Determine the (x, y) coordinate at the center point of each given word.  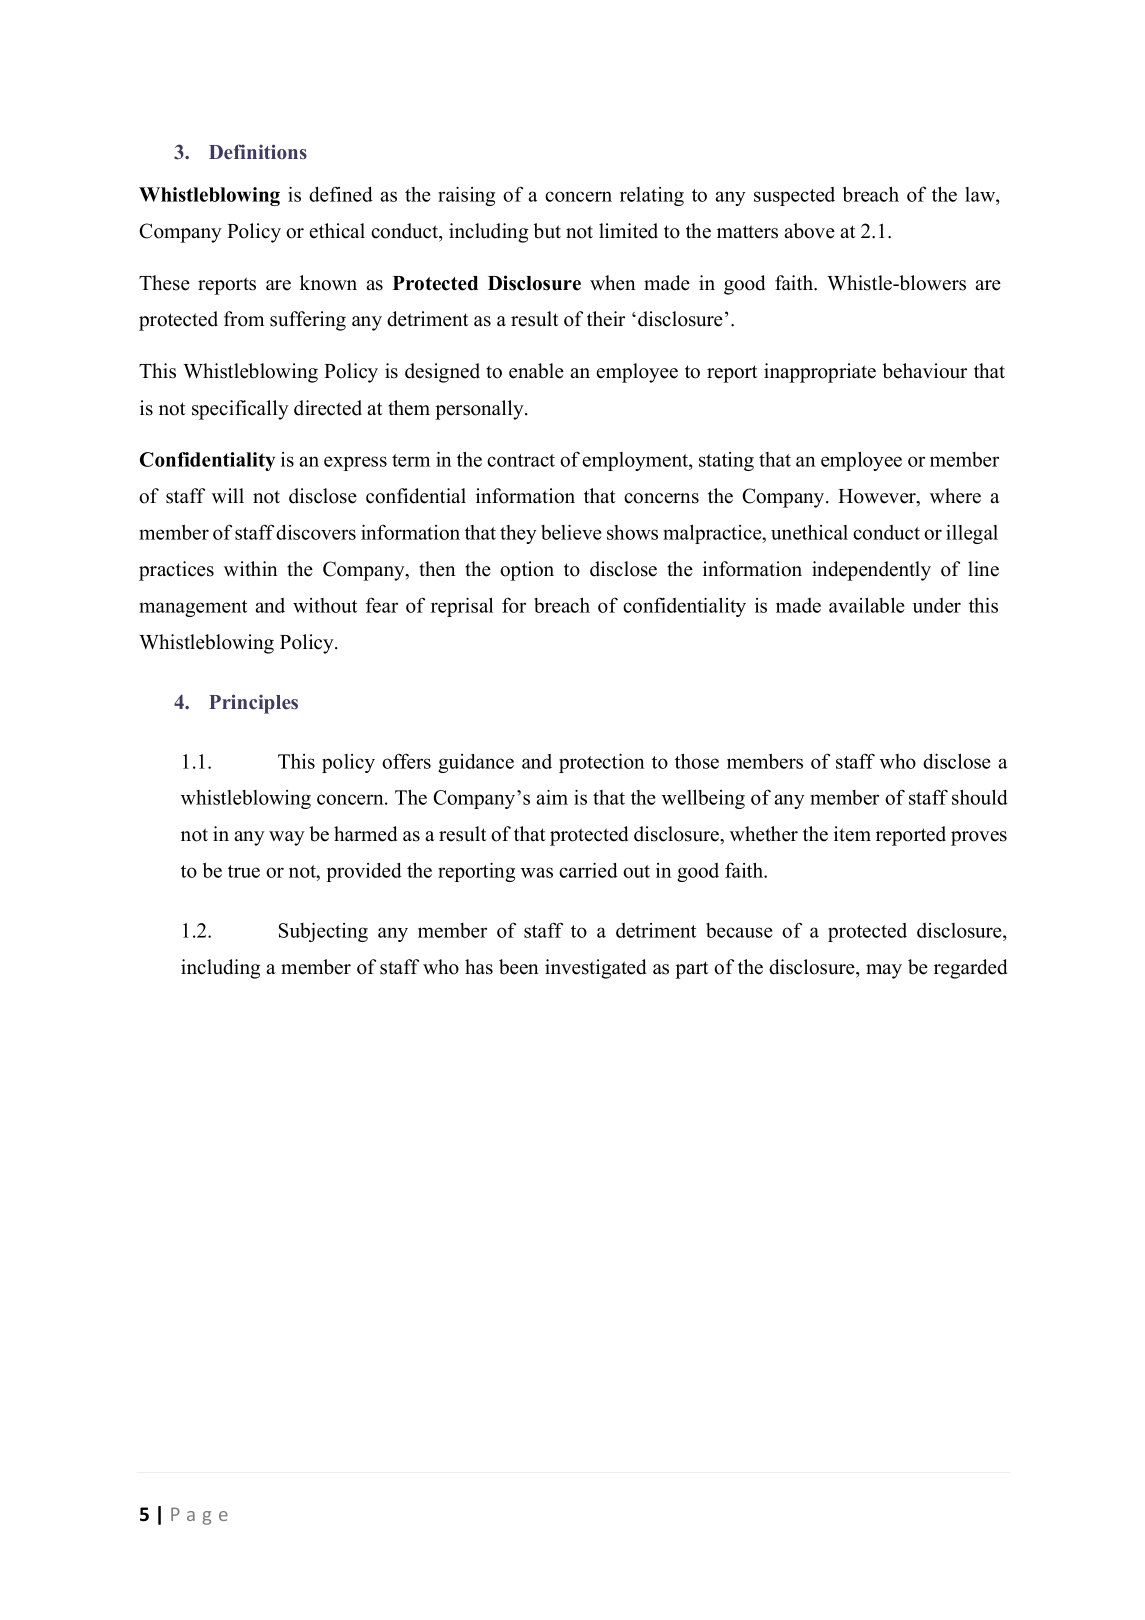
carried (588, 870)
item (852, 834)
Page (199, 1516)
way (287, 838)
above (809, 231)
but (547, 231)
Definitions (258, 152)
